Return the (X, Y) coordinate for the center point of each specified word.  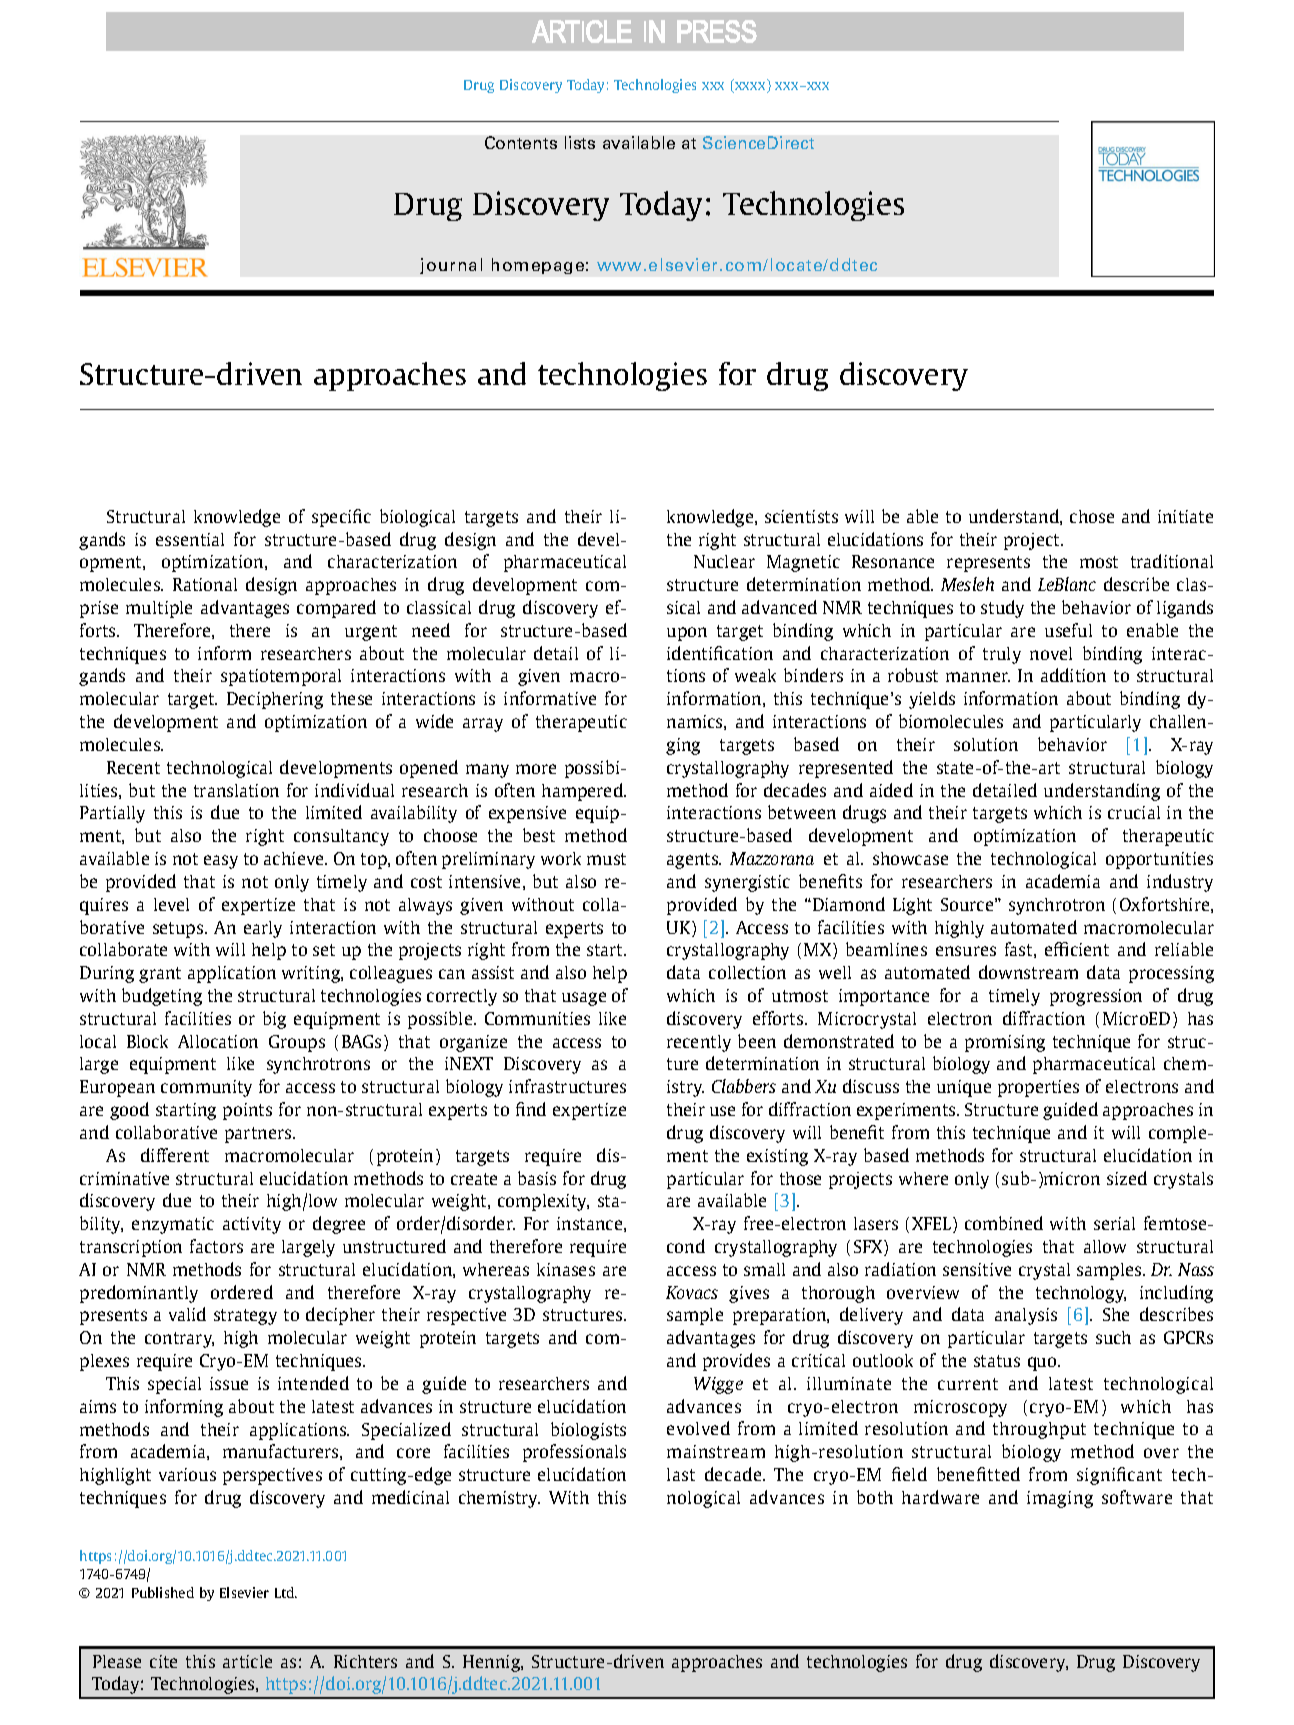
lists (580, 142)
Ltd (285, 1592)
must (606, 859)
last (681, 1474)
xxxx (750, 87)
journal (451, 266)
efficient (1077, 949)
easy (221, 862)
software (1137, 1497)
